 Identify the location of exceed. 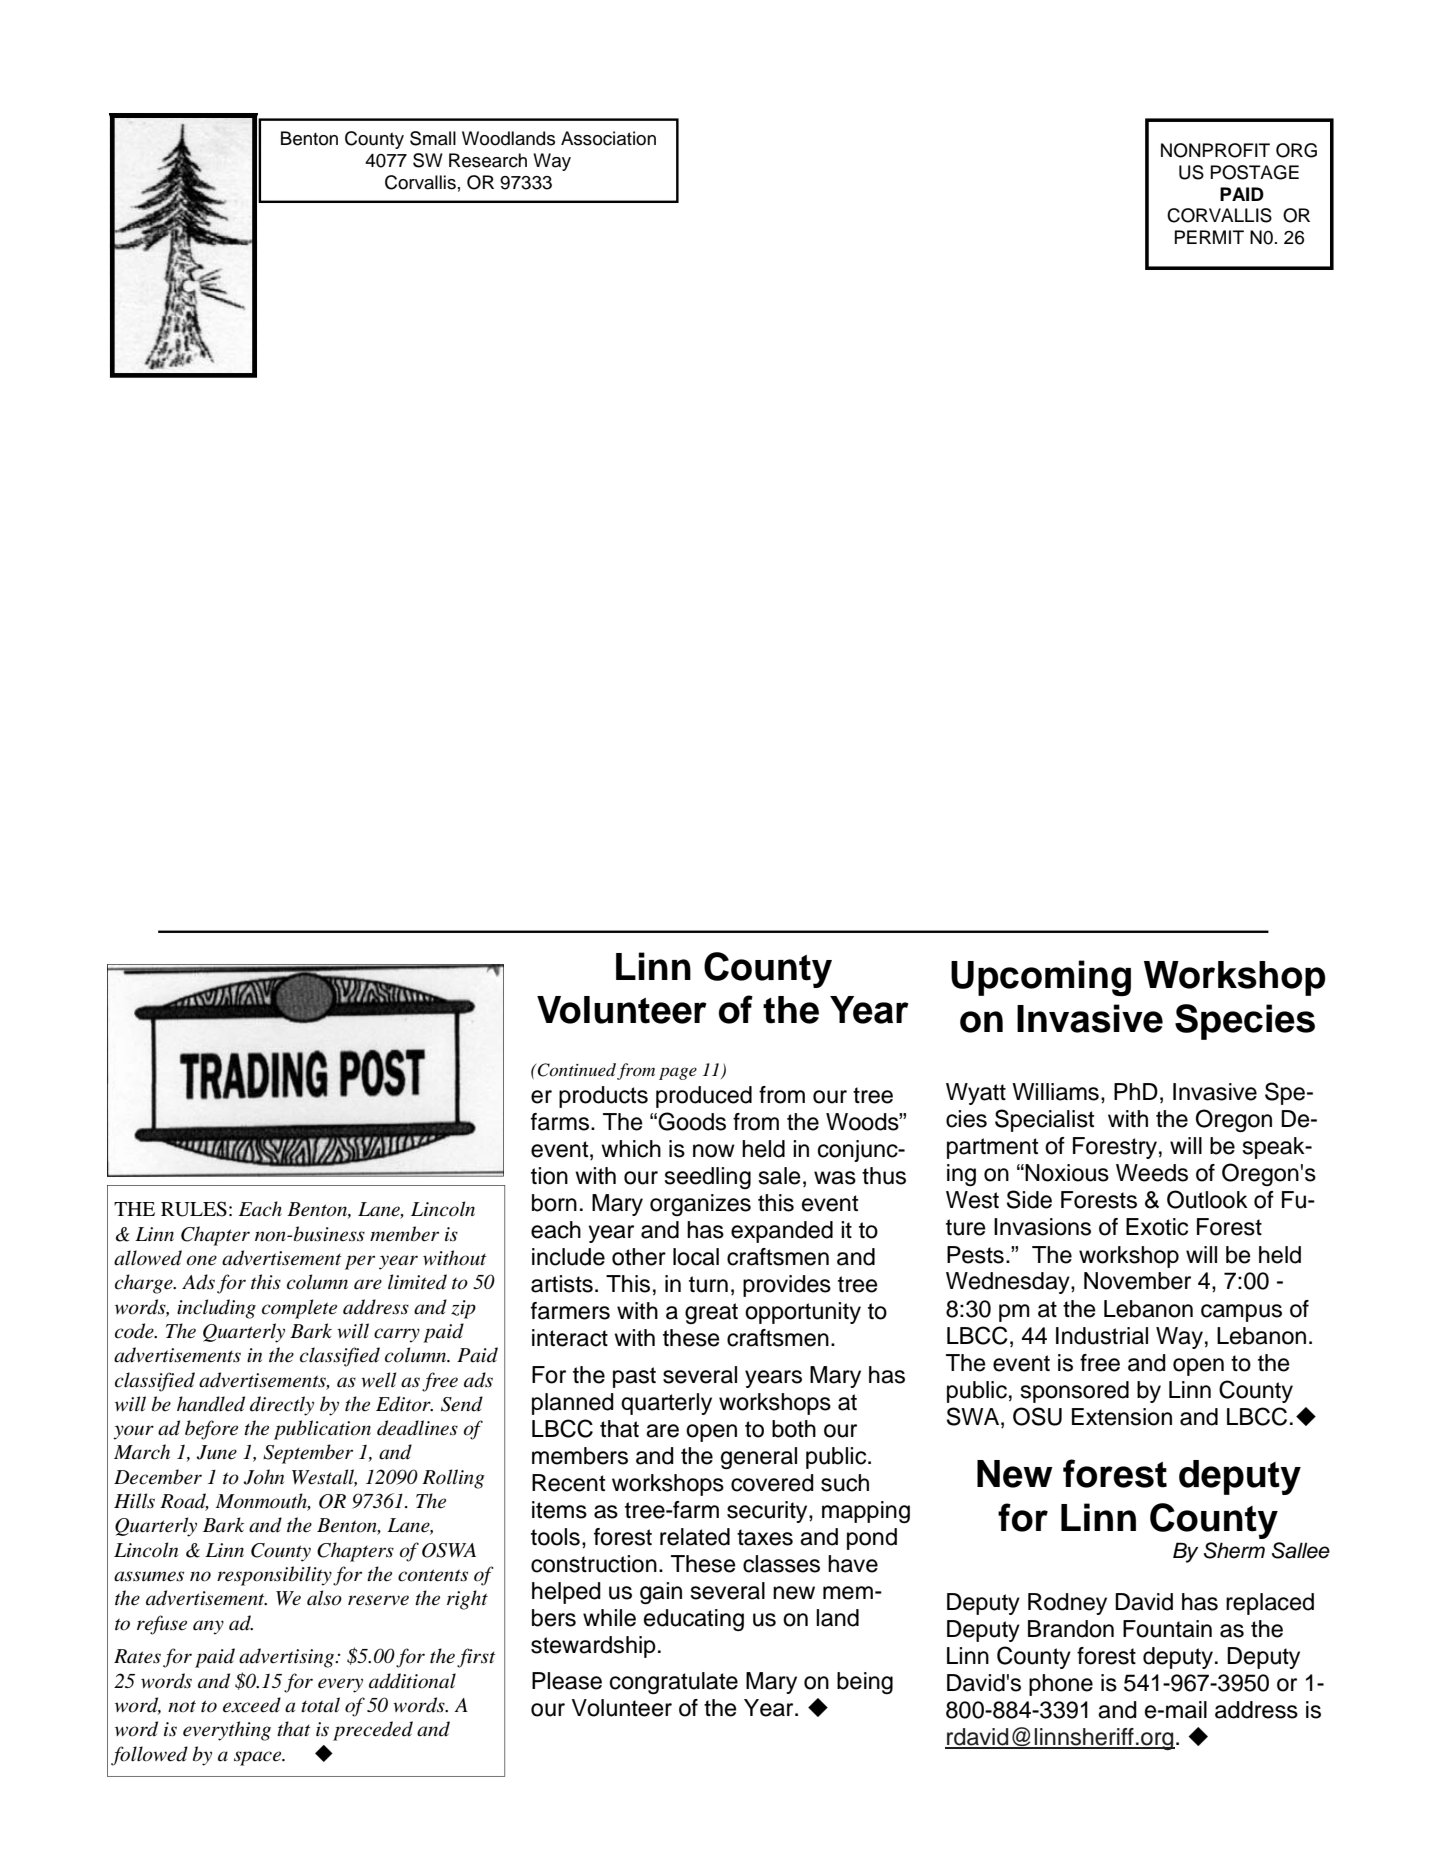
(252, 1705).
